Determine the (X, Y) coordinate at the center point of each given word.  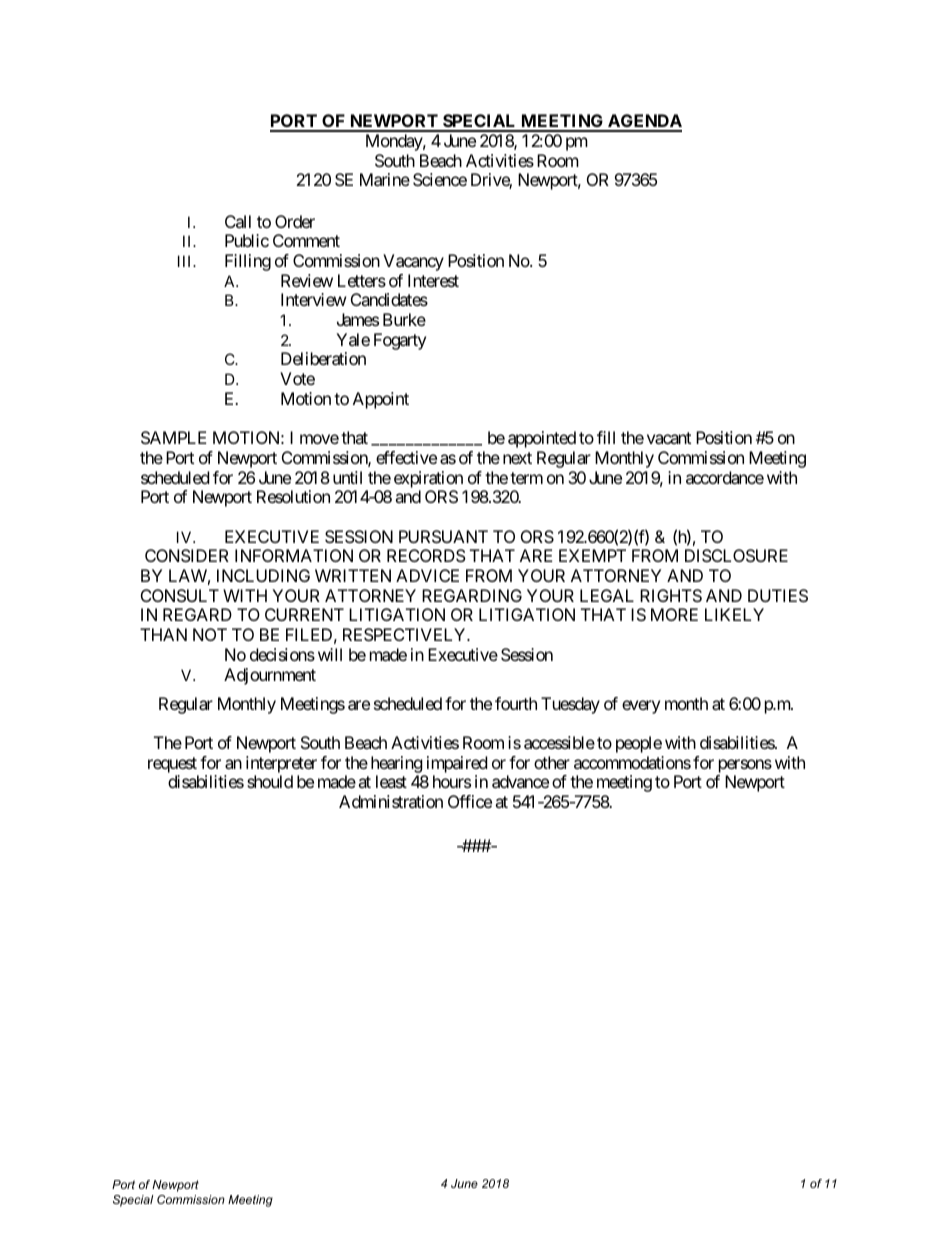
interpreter (281, 764)
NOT (210, 634)
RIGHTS (671, 595)
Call (238, 221)
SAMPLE (174, 437)
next (517, 458)
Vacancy (413, 262)
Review (307, 280)
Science (440, 179)
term (526, 478)
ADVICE (427, 575)
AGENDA (644, 122)
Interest (433, 280)
